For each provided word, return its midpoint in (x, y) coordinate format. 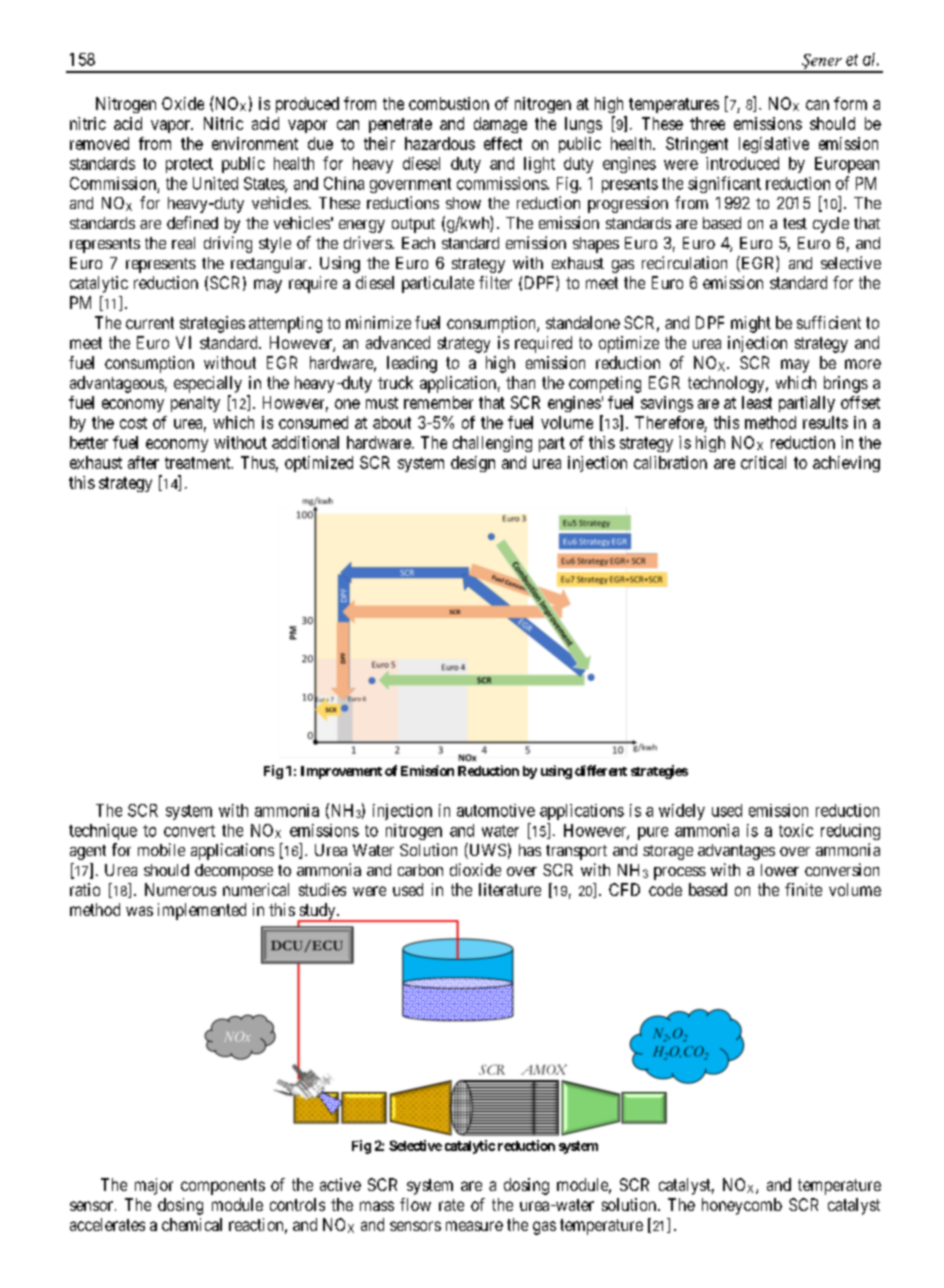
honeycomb (742, 1206)
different (601, 770)
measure (474, 1226)
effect (503, 143)
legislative (774, 145)
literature (510, 889)
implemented (202, 911)
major (154, 1186)
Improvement (341, 772)
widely (682, 812)
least (757, 402)
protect (189, 165)
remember (438, 402)
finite (803, 889)
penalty (195, 404)
